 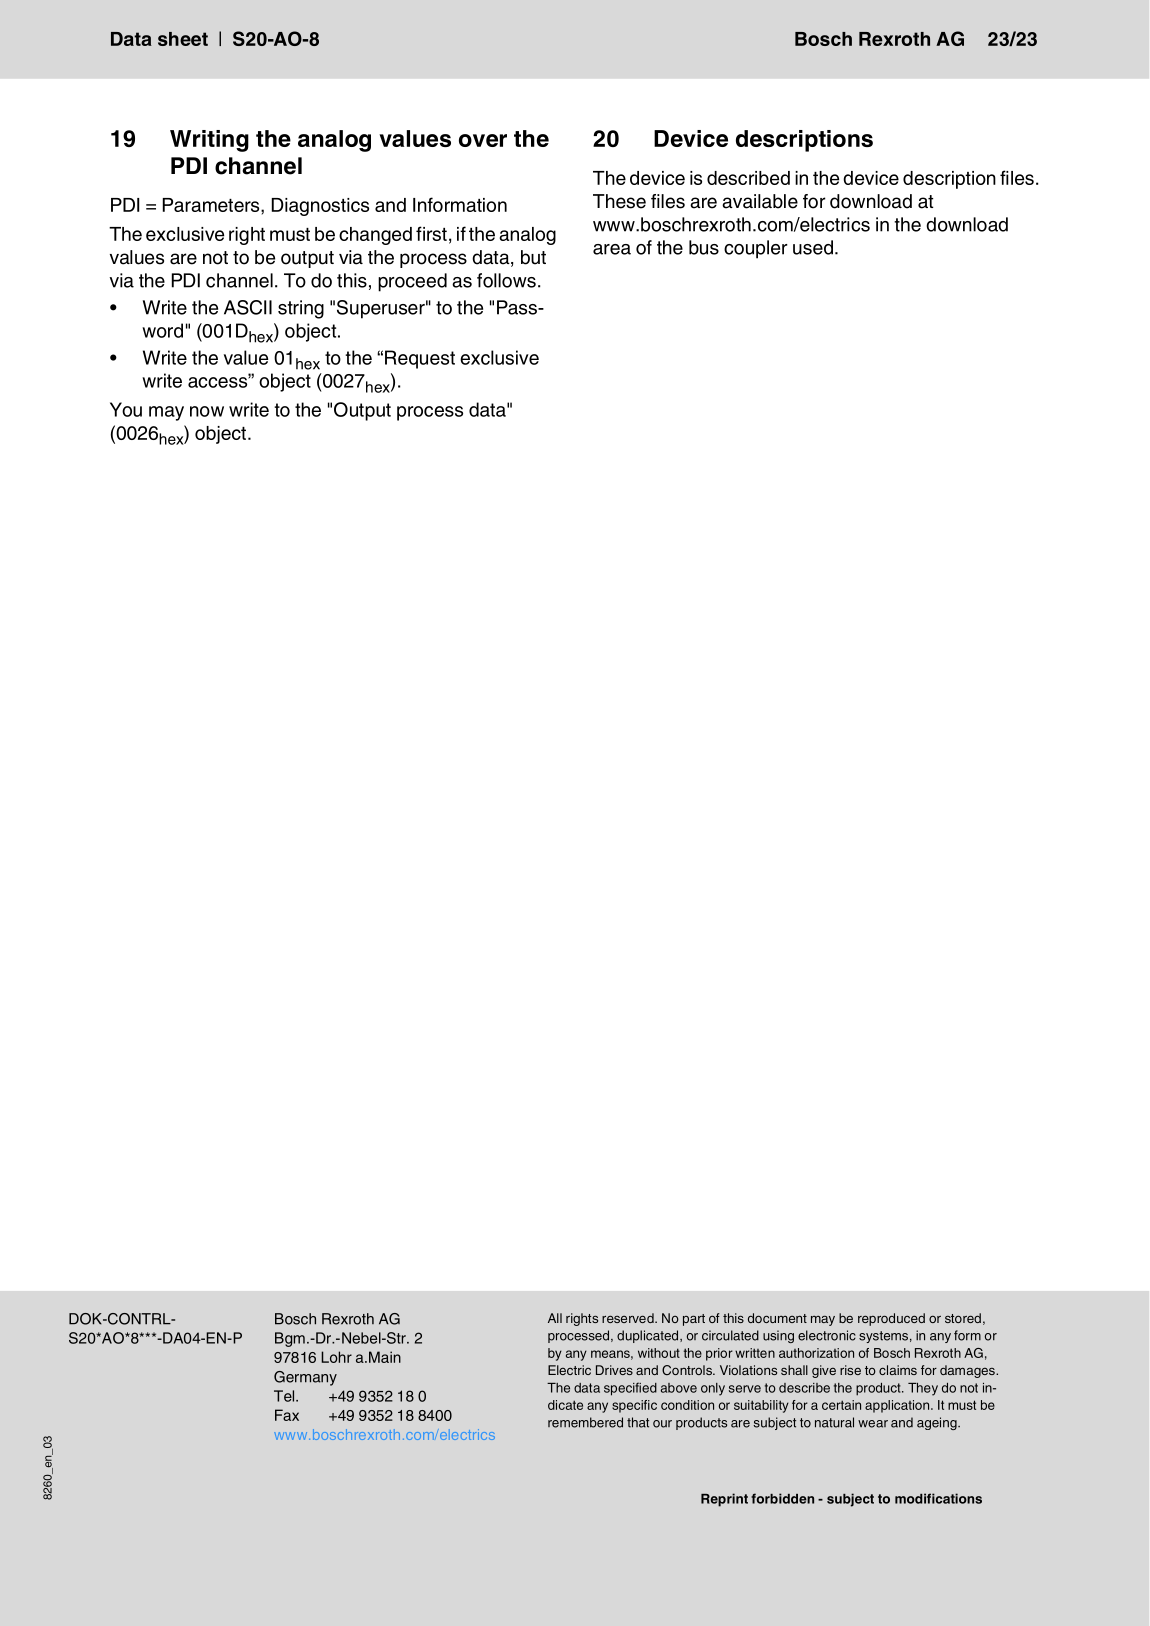 What do you see at coordinates (873, 1424) in the image?
I see `wear` at bounding box center [873, 1424].
